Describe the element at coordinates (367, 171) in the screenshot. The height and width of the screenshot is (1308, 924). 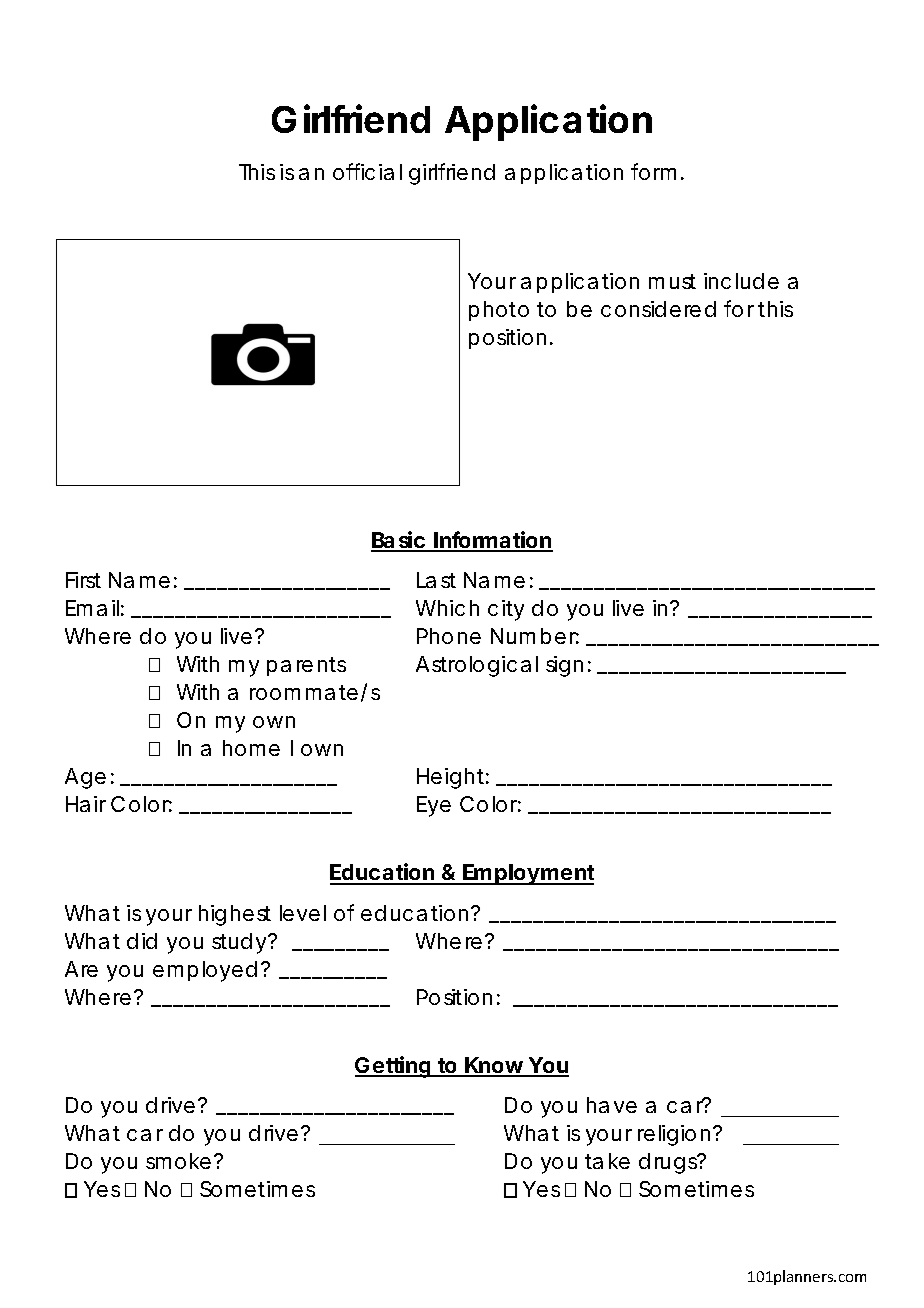
I see `official` at that location.
